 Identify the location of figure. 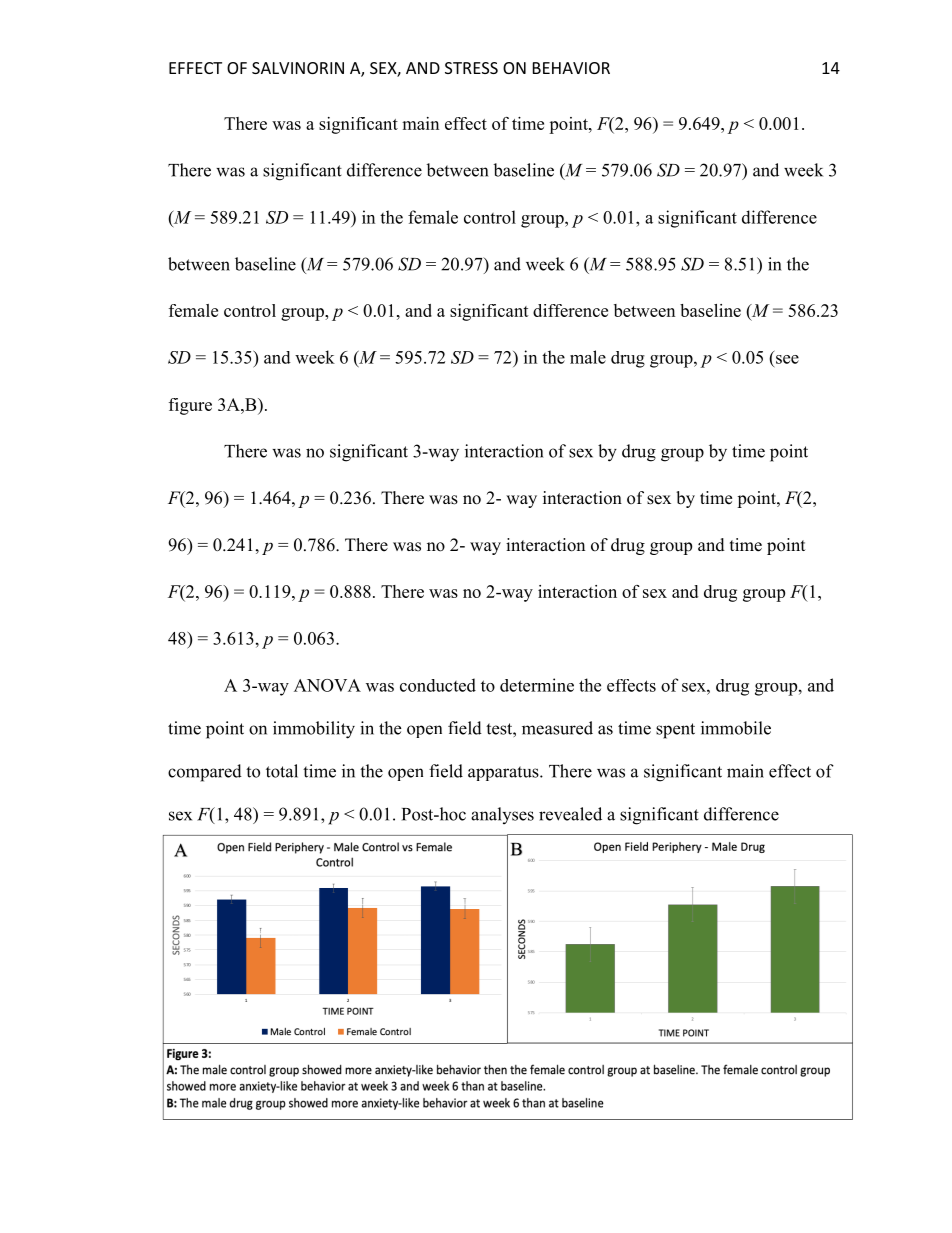
(190, 406).
